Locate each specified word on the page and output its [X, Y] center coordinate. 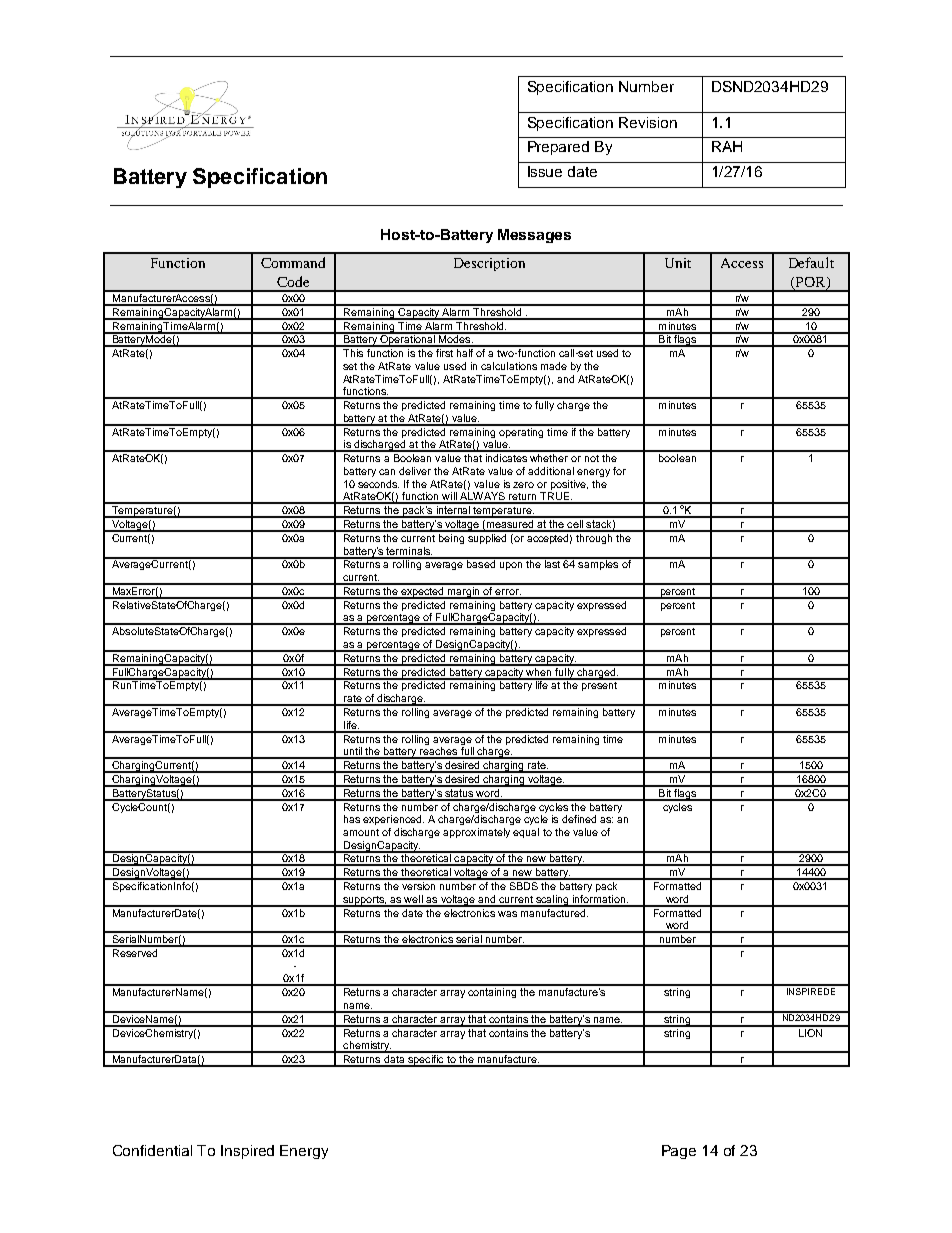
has [352, 819]
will [449, 497]
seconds [378, 484]
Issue [545, 171]
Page [679, 1152]
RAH [727, 146]
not [592, 458]
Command [293, 262]
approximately [476, 833]
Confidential [152, 1150]
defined [579, 819]
